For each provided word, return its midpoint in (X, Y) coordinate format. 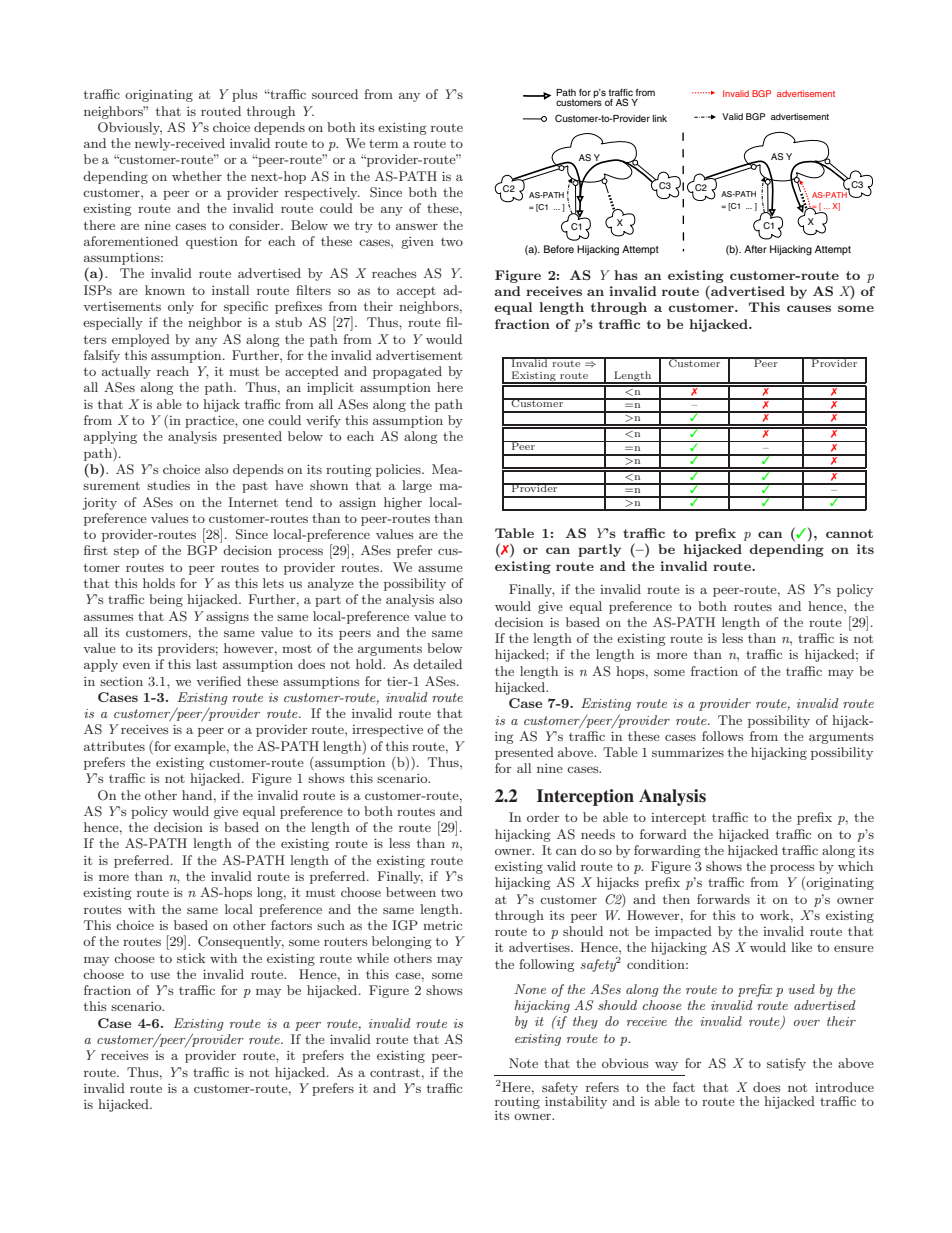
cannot (849, 533)
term (383, 143)
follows (722, 736)
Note (523, 1063)
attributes (114, 746)
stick (191, 958)
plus (244, 95)
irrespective (387, 730)
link (660, 118)
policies (399, 470)
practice (210, 421)
